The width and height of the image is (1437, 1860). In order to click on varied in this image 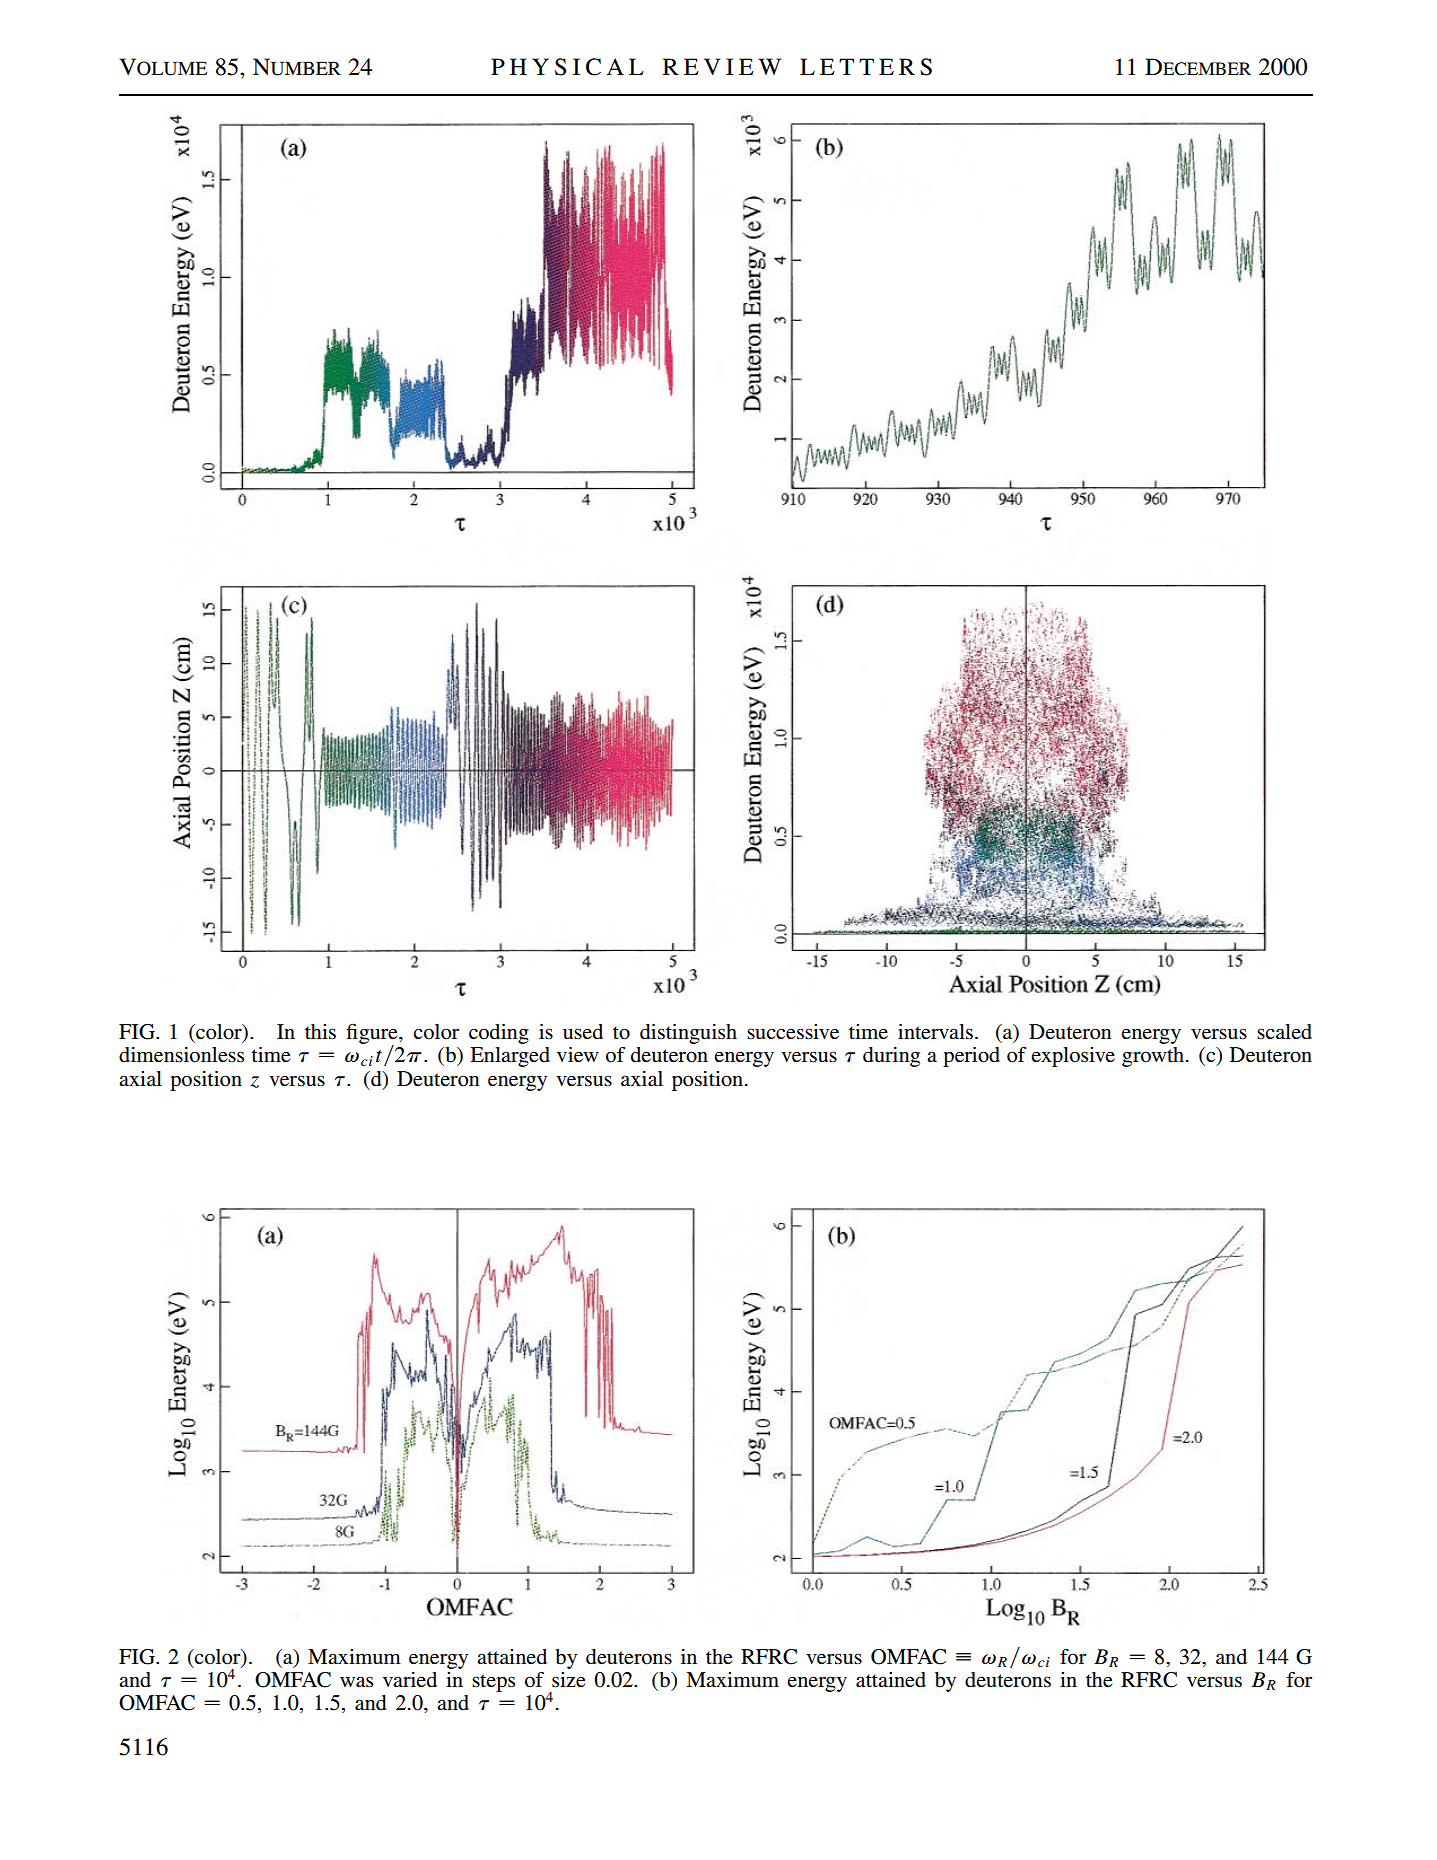, I will do `click(410, 1679)`.
